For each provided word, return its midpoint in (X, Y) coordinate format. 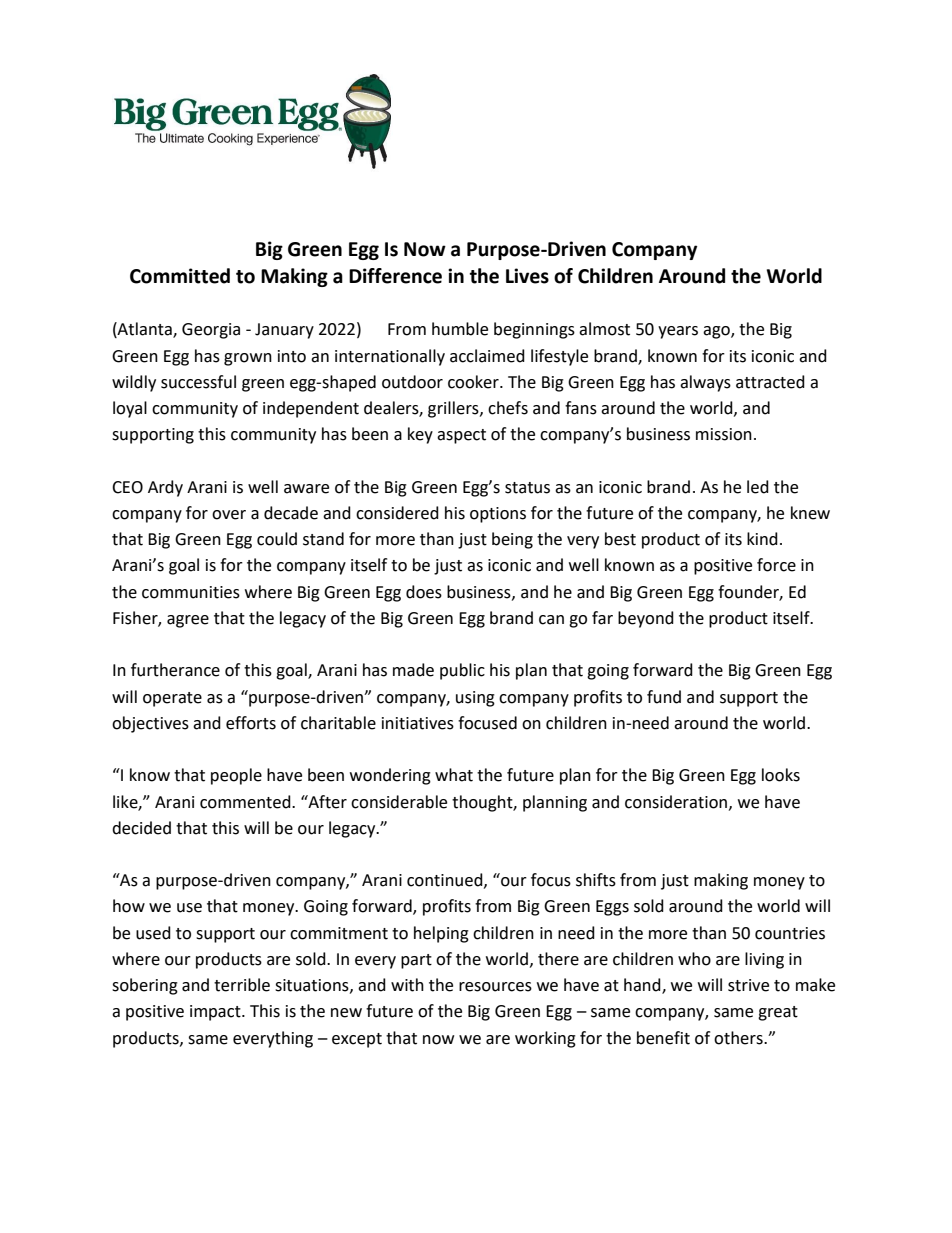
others (739, 1038)
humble (460, 329)
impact (216, 1013)
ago (717, 332)
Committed (180, 276)
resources (495, 987)
